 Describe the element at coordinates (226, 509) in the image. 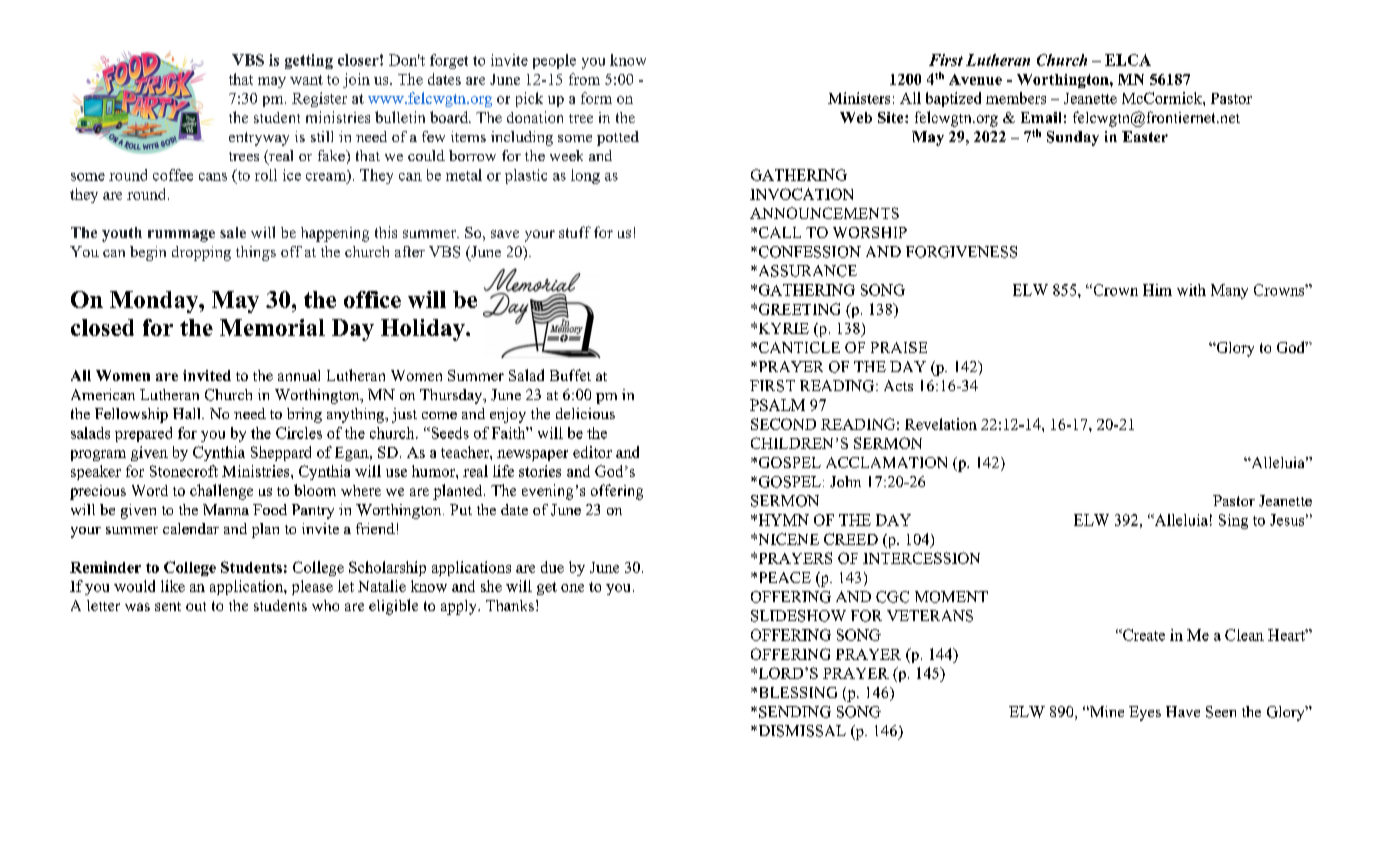

I see `Manna` at that location.
